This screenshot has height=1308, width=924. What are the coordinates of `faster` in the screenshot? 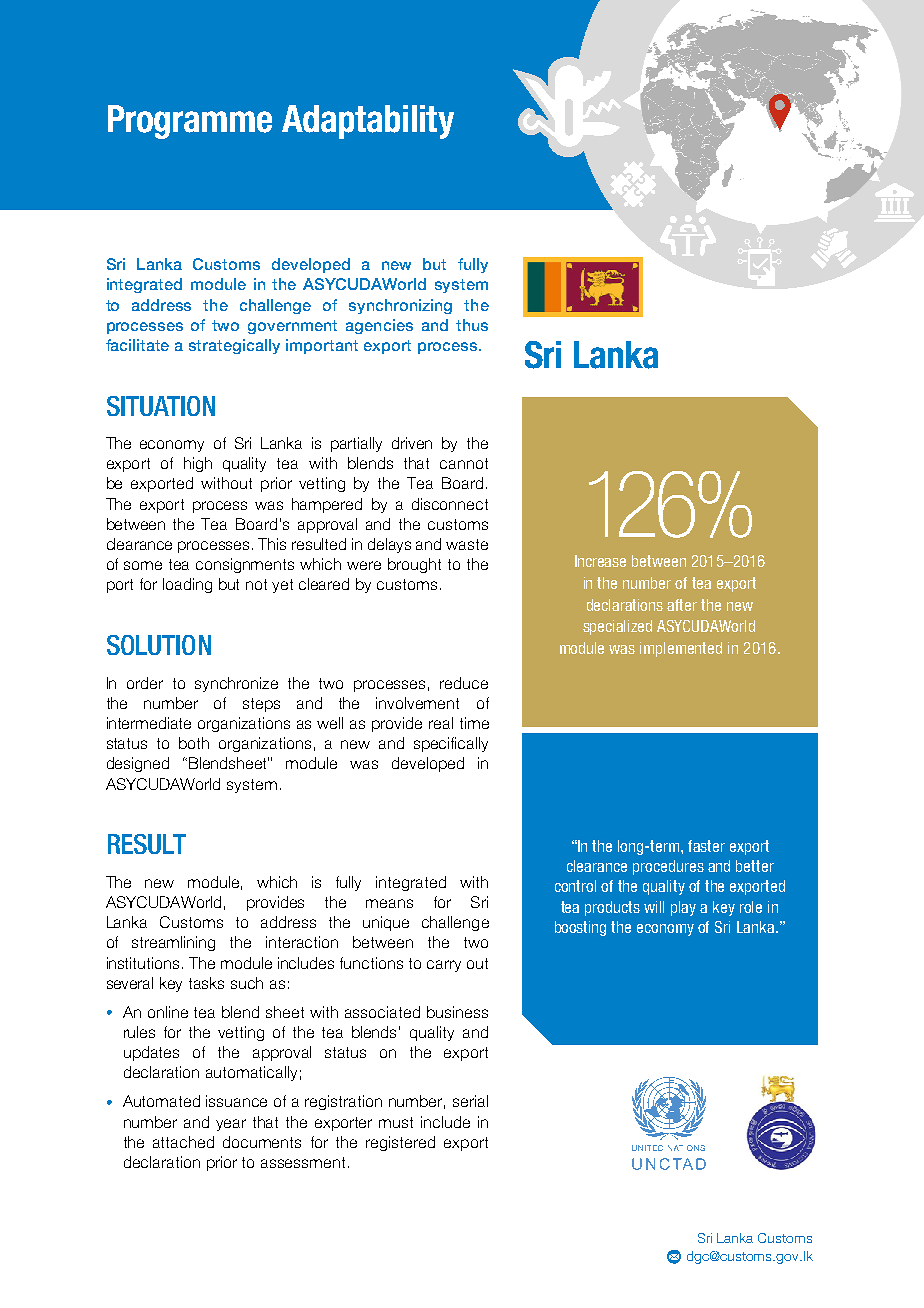 It's located at (706, 846).
